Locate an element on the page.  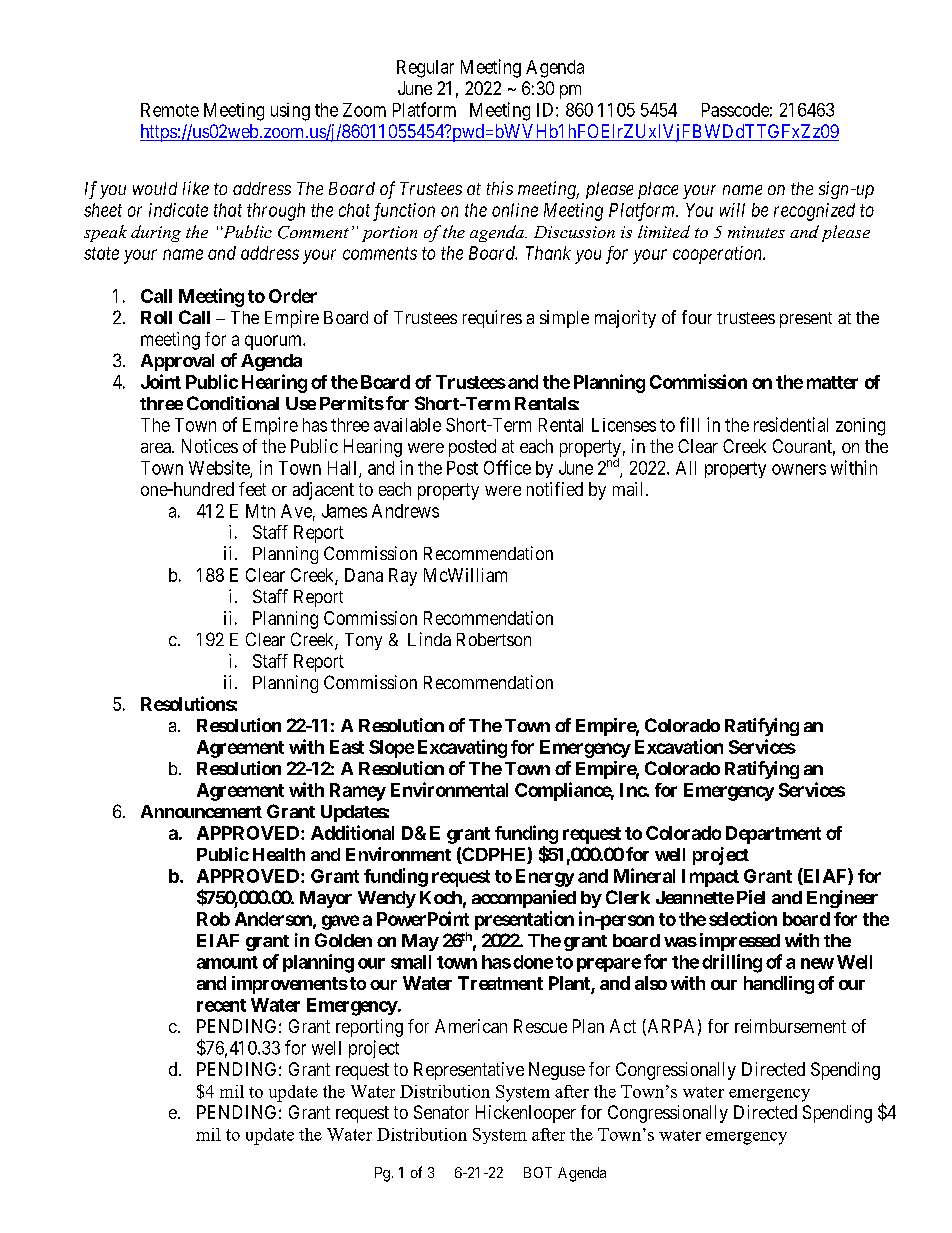
Robertson is located at coordinates (494, 639).
